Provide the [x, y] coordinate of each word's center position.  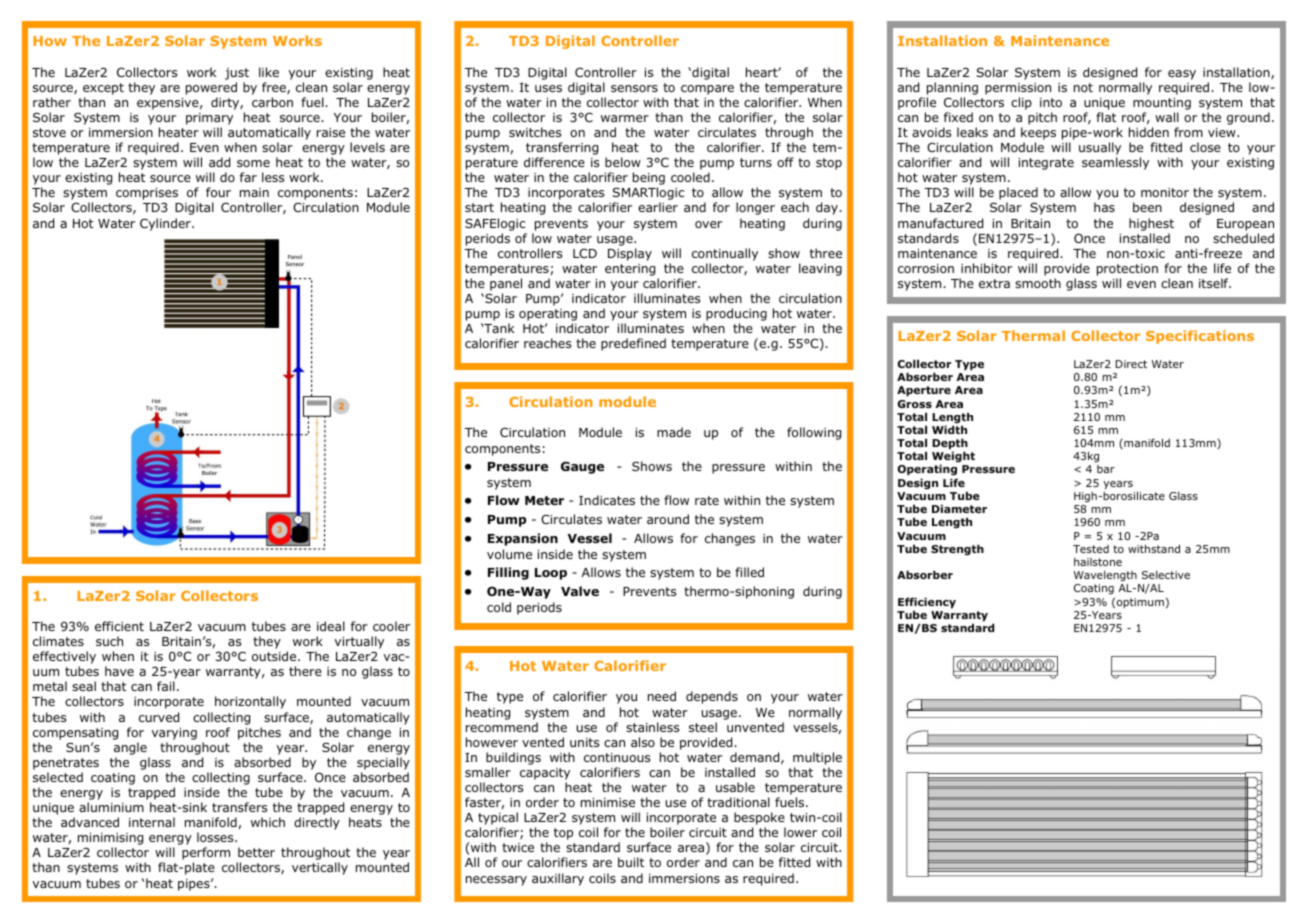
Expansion [523, 539]
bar [1106, 469]
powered [211, 88]
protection [1127, 270]
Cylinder [166, 224]
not [1083, 87]
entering [630, 270]
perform [206, 855]
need [662, 696]
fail [166, 686]
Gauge [582, 467]
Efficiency [927, 604]
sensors [634, 88]
